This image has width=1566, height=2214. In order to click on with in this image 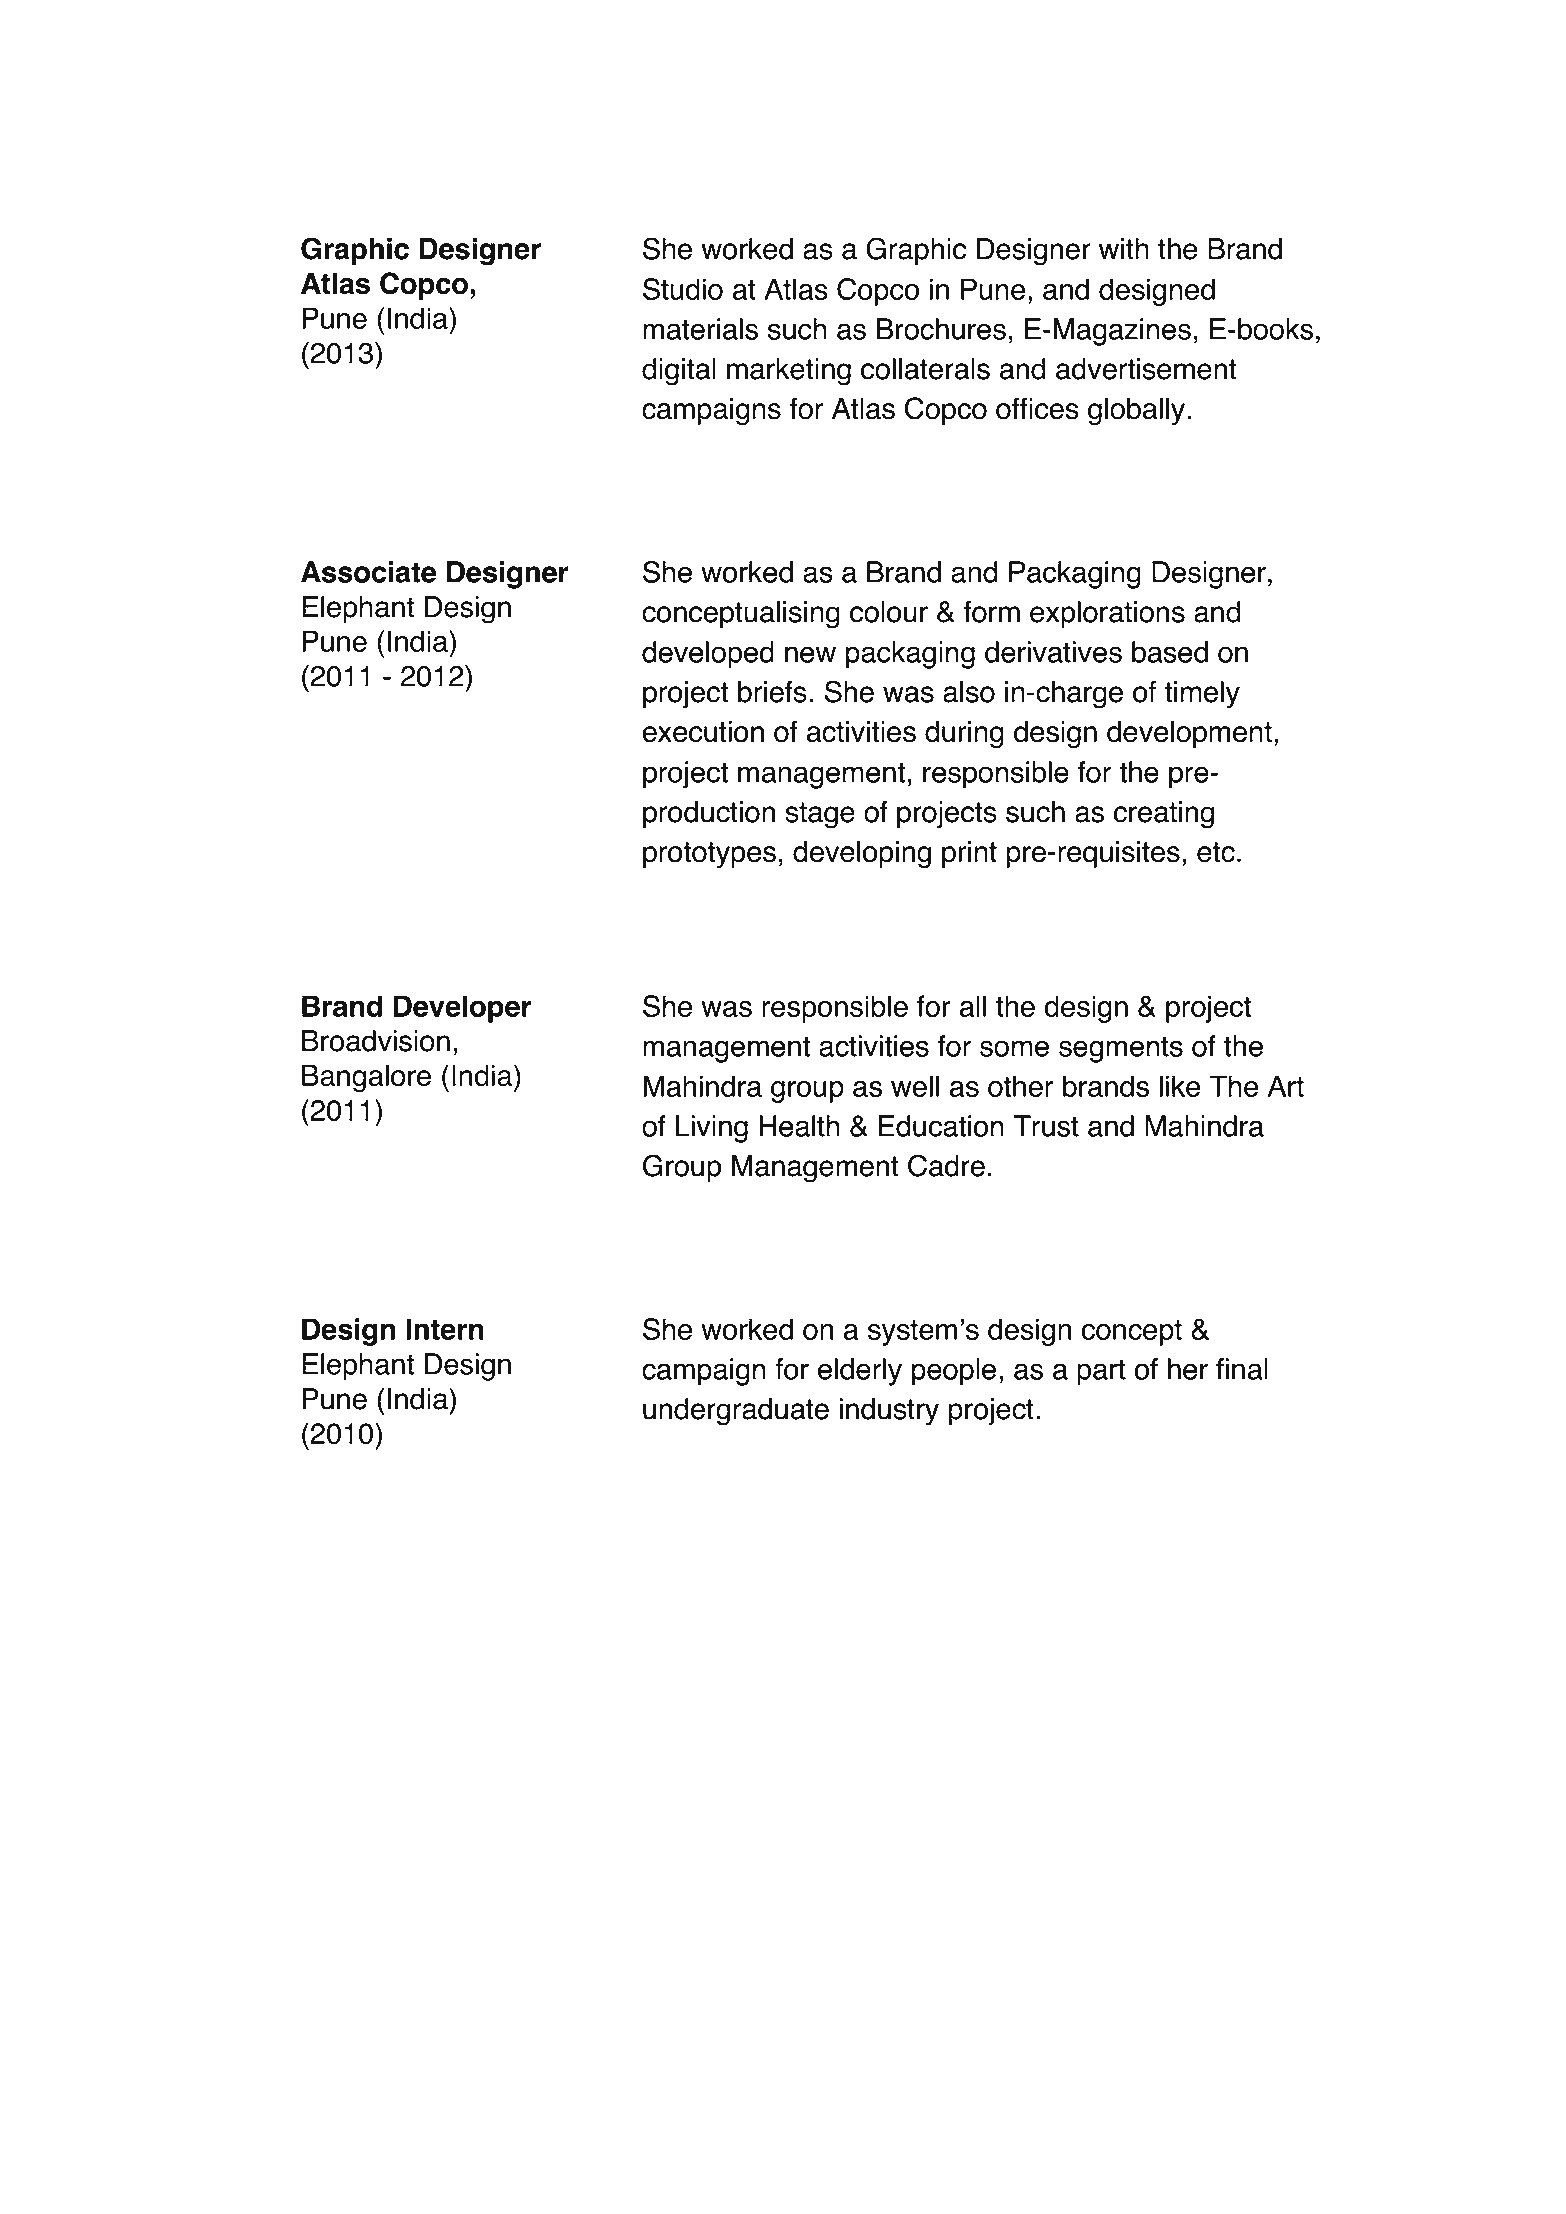, I will do `click(1124, 249)`.
